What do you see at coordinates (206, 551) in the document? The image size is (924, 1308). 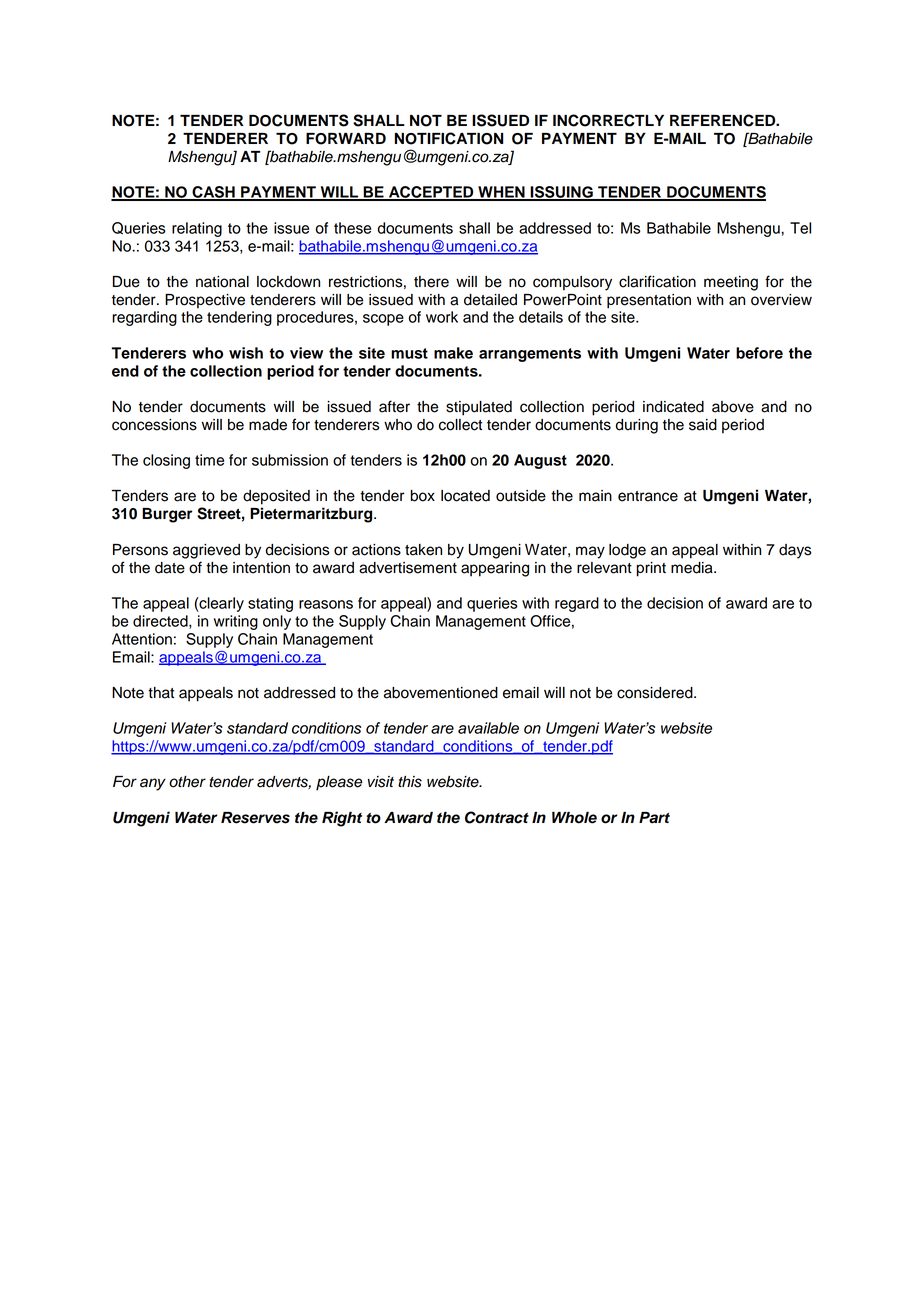 I see `aggrieved` at bounding box center [206, 551].
